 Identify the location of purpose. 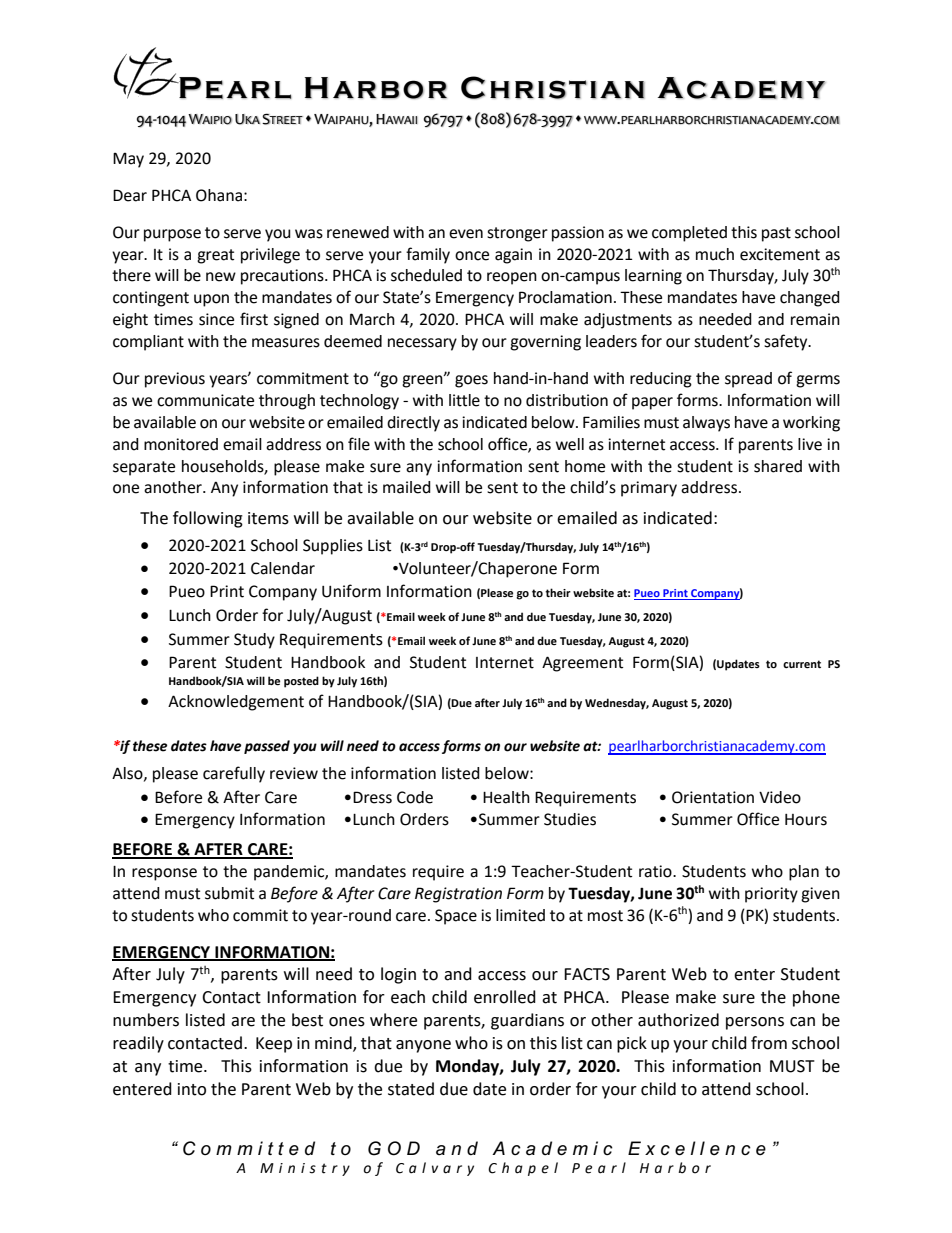
(172, 235).
